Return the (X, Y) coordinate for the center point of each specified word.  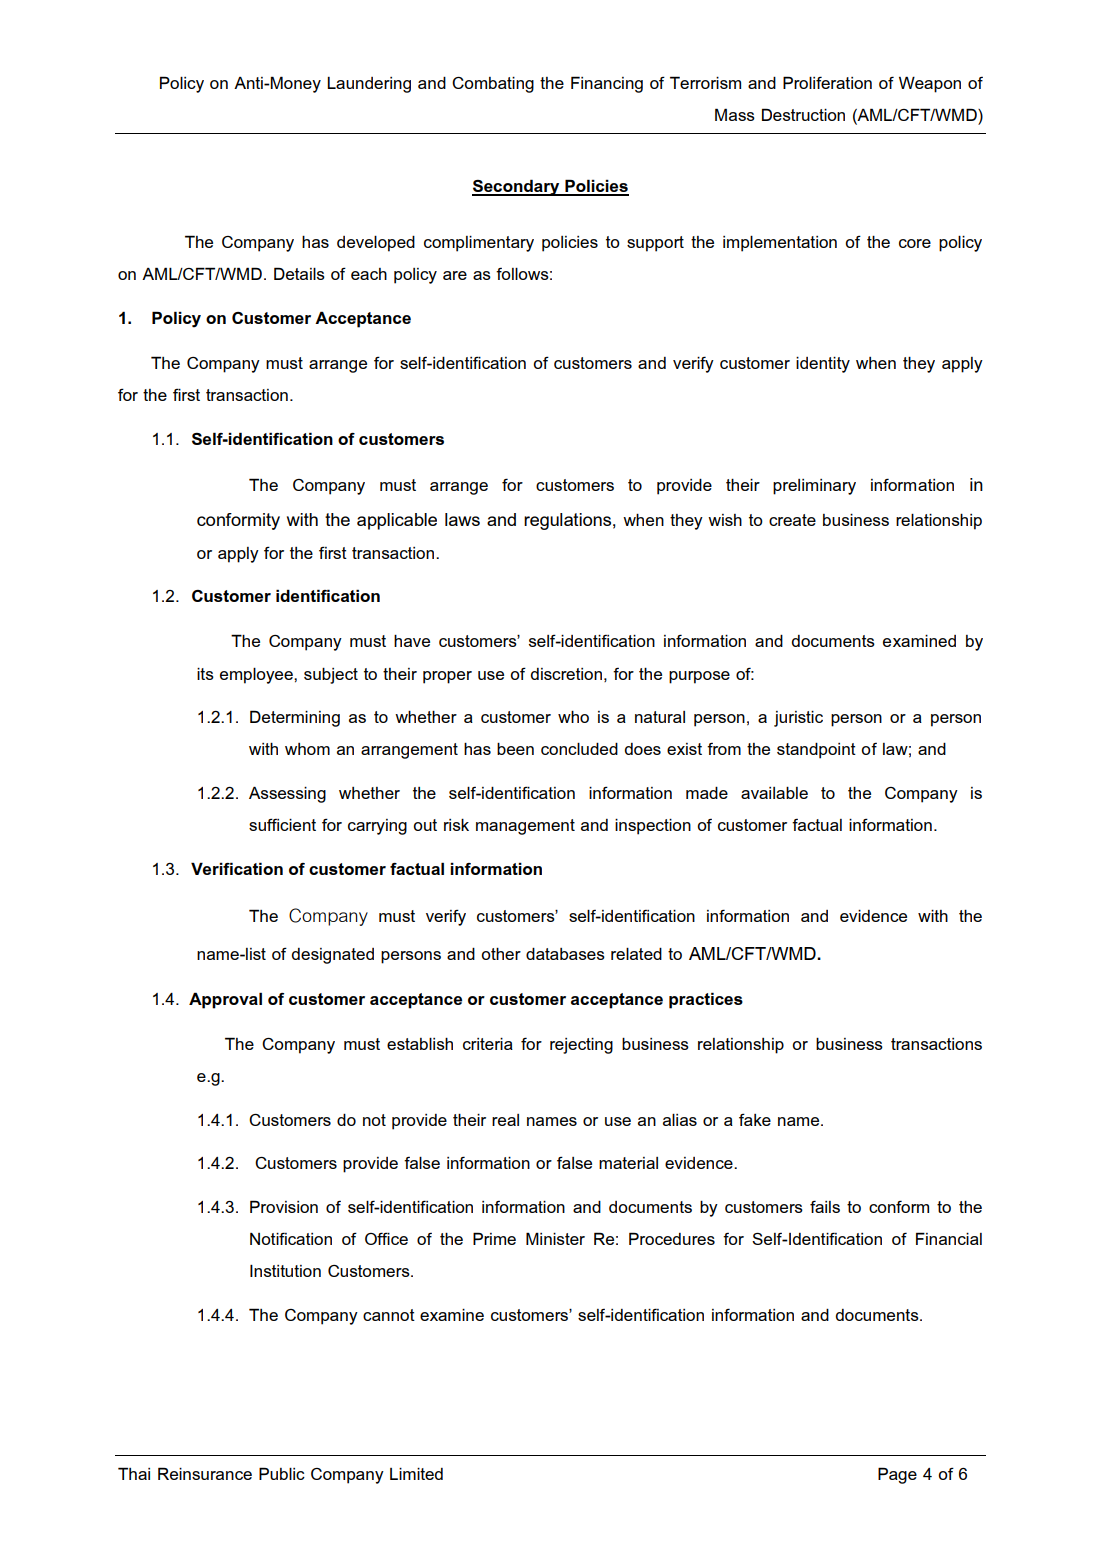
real (505, 1120)
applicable (397, 521)
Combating (493, 85)
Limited (416, 1474)
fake (755, 1119)
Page (897, 1475)
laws (462, 519)
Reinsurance (205, 1473)
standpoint (816, 751)
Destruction (803, 114)
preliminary (814, 487)
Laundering (369, 85)
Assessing (287, 794)
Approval (225, 1000)
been (515, 749)
